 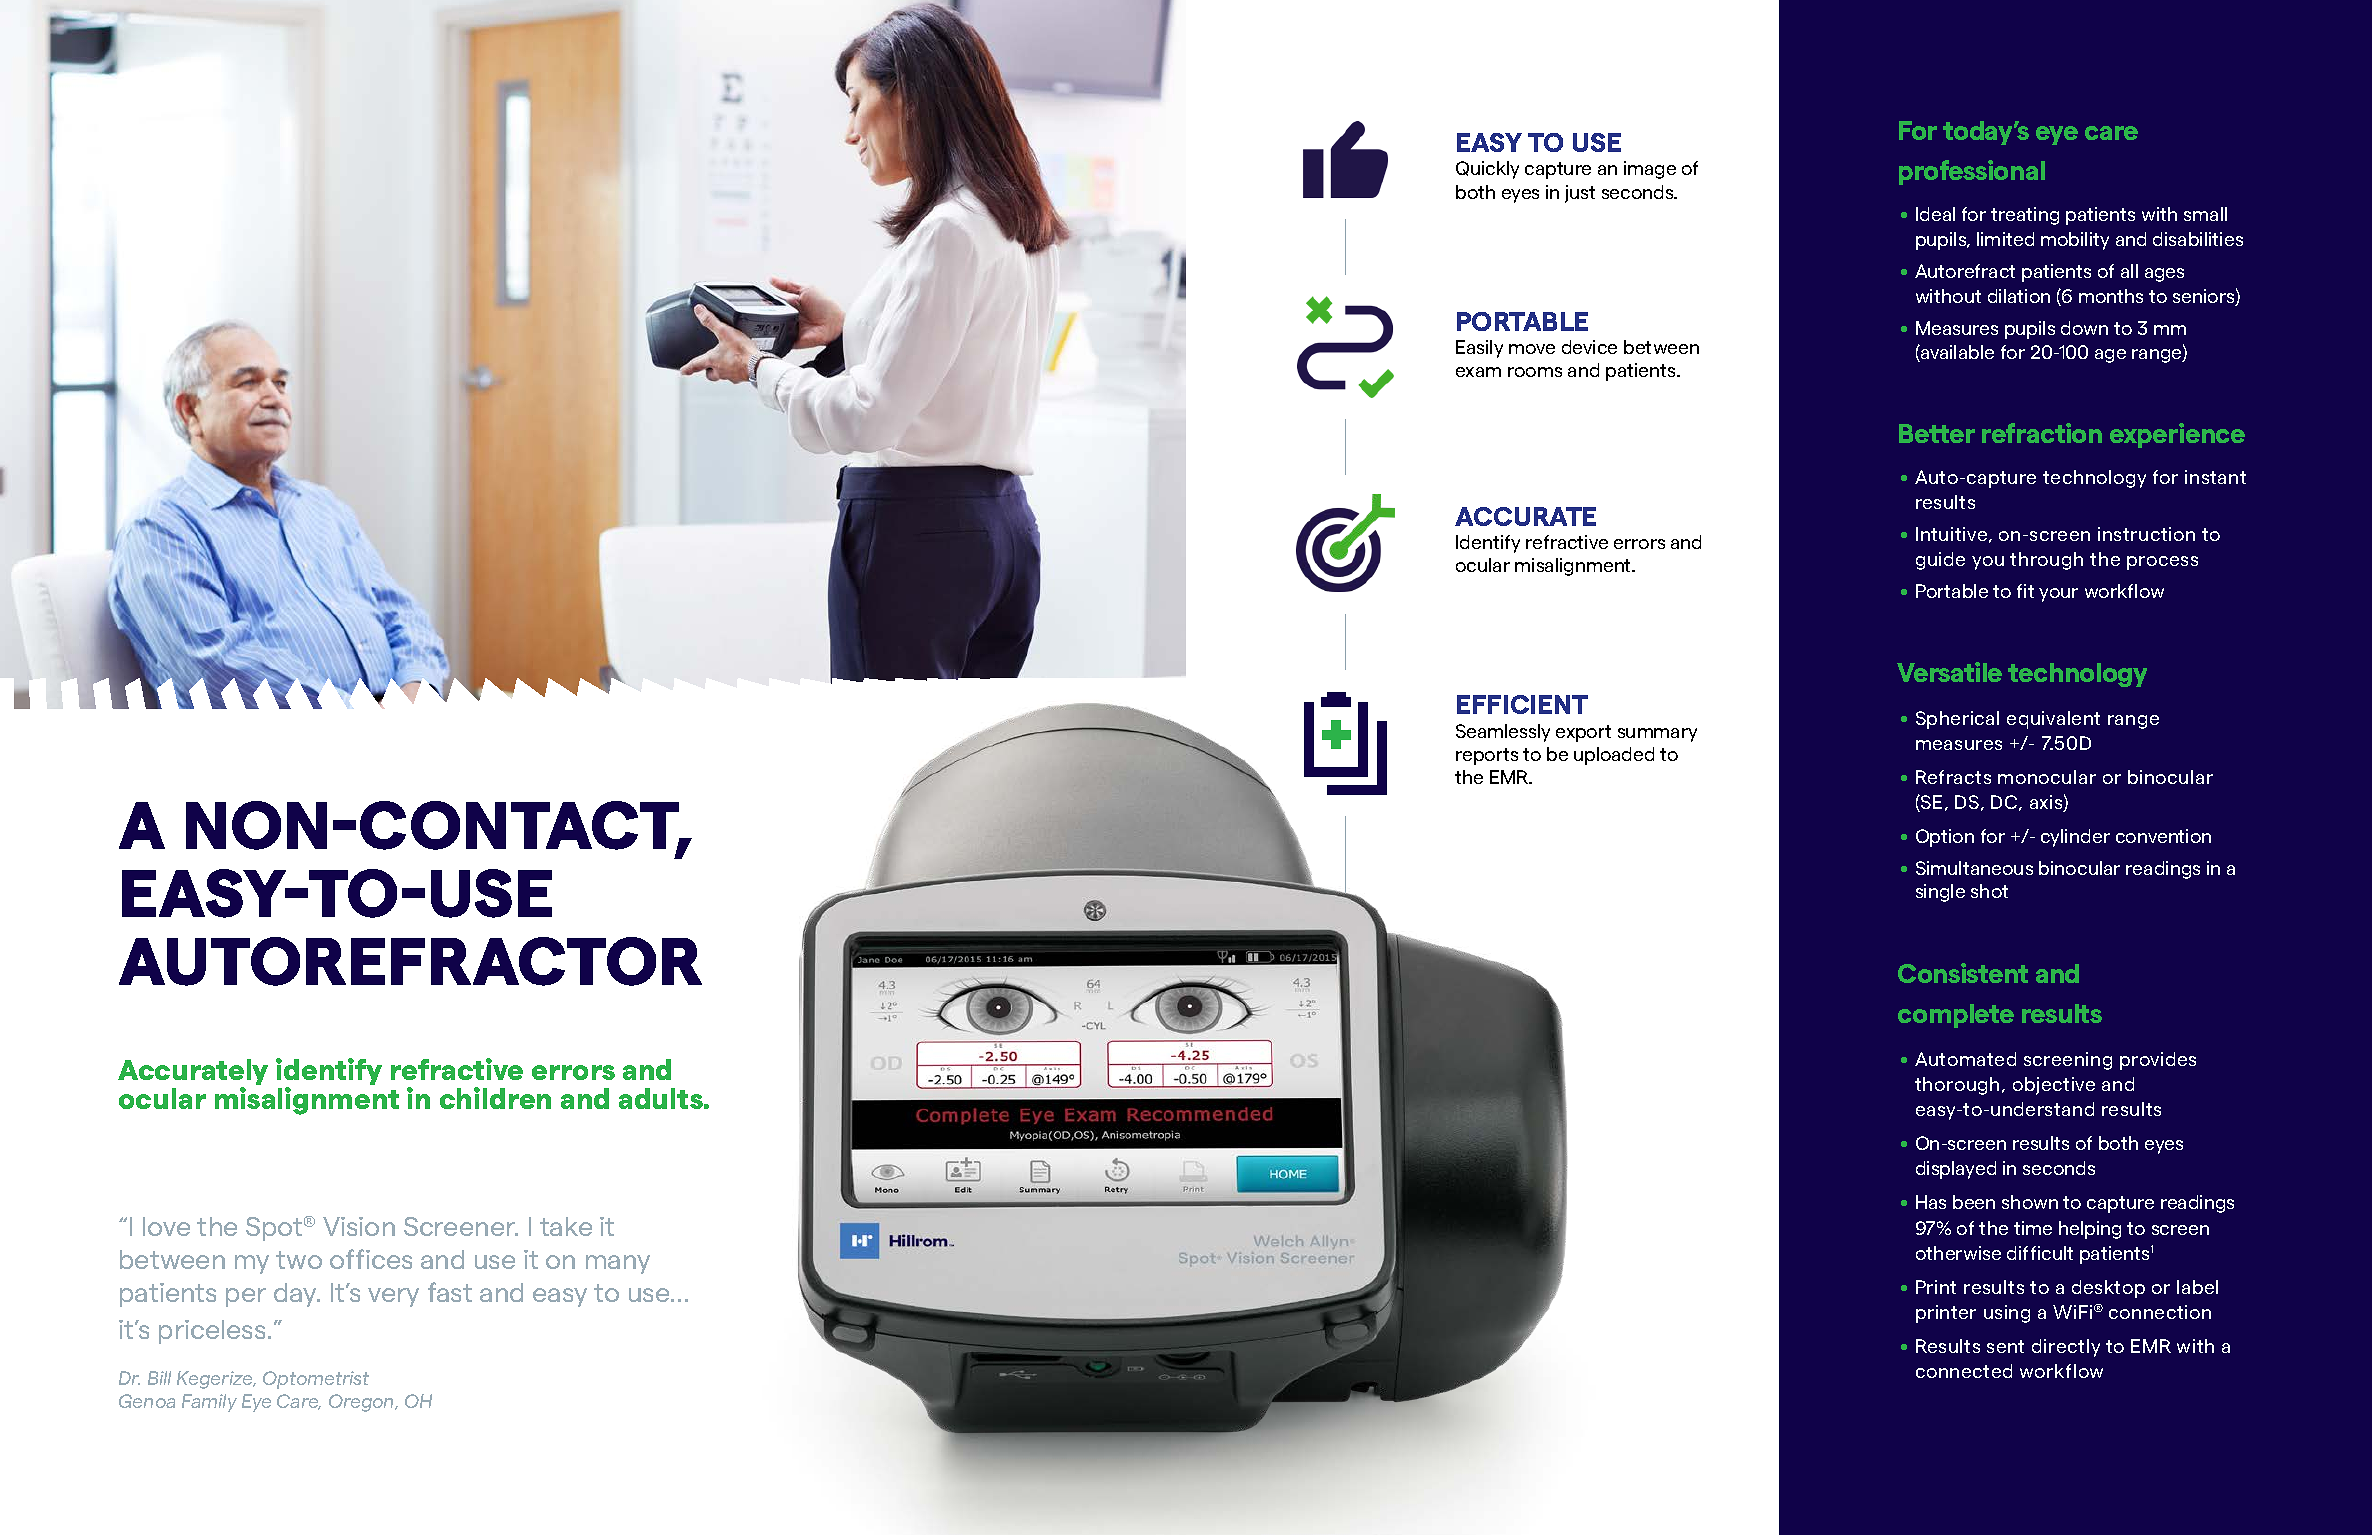 What do you see at coordinates (1949, 672) in the page?
I see `Versatile` at bounding box center [1949, 672].
